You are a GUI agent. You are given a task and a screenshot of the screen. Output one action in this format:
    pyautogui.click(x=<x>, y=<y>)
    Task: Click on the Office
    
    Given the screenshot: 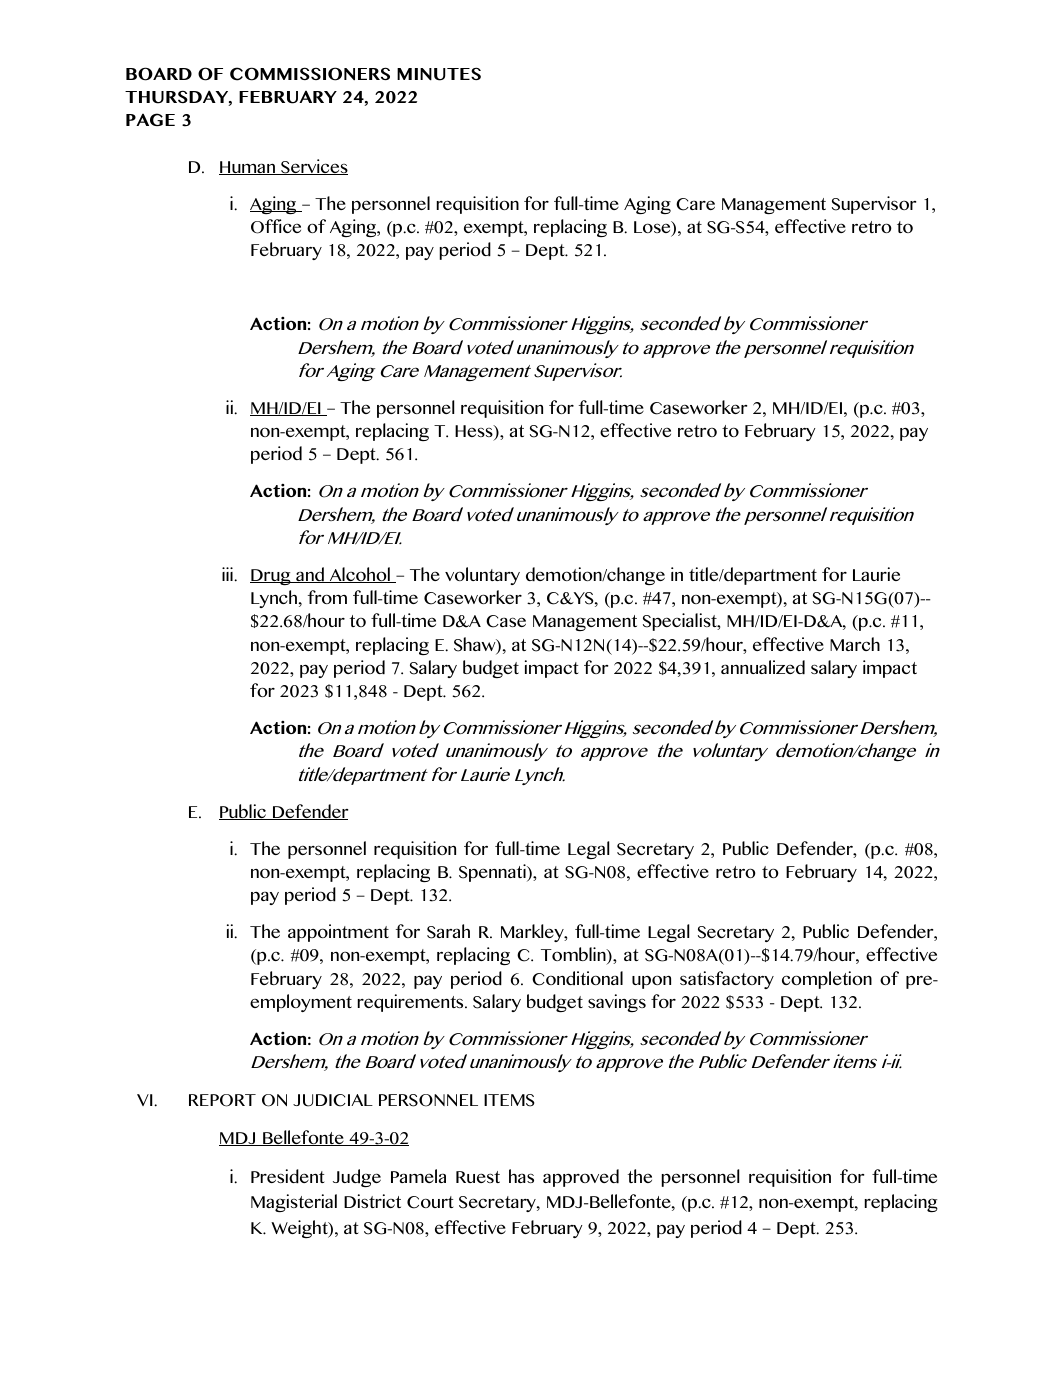 What is the action you would take?
    pyautogui.click(x=276, y=226)
